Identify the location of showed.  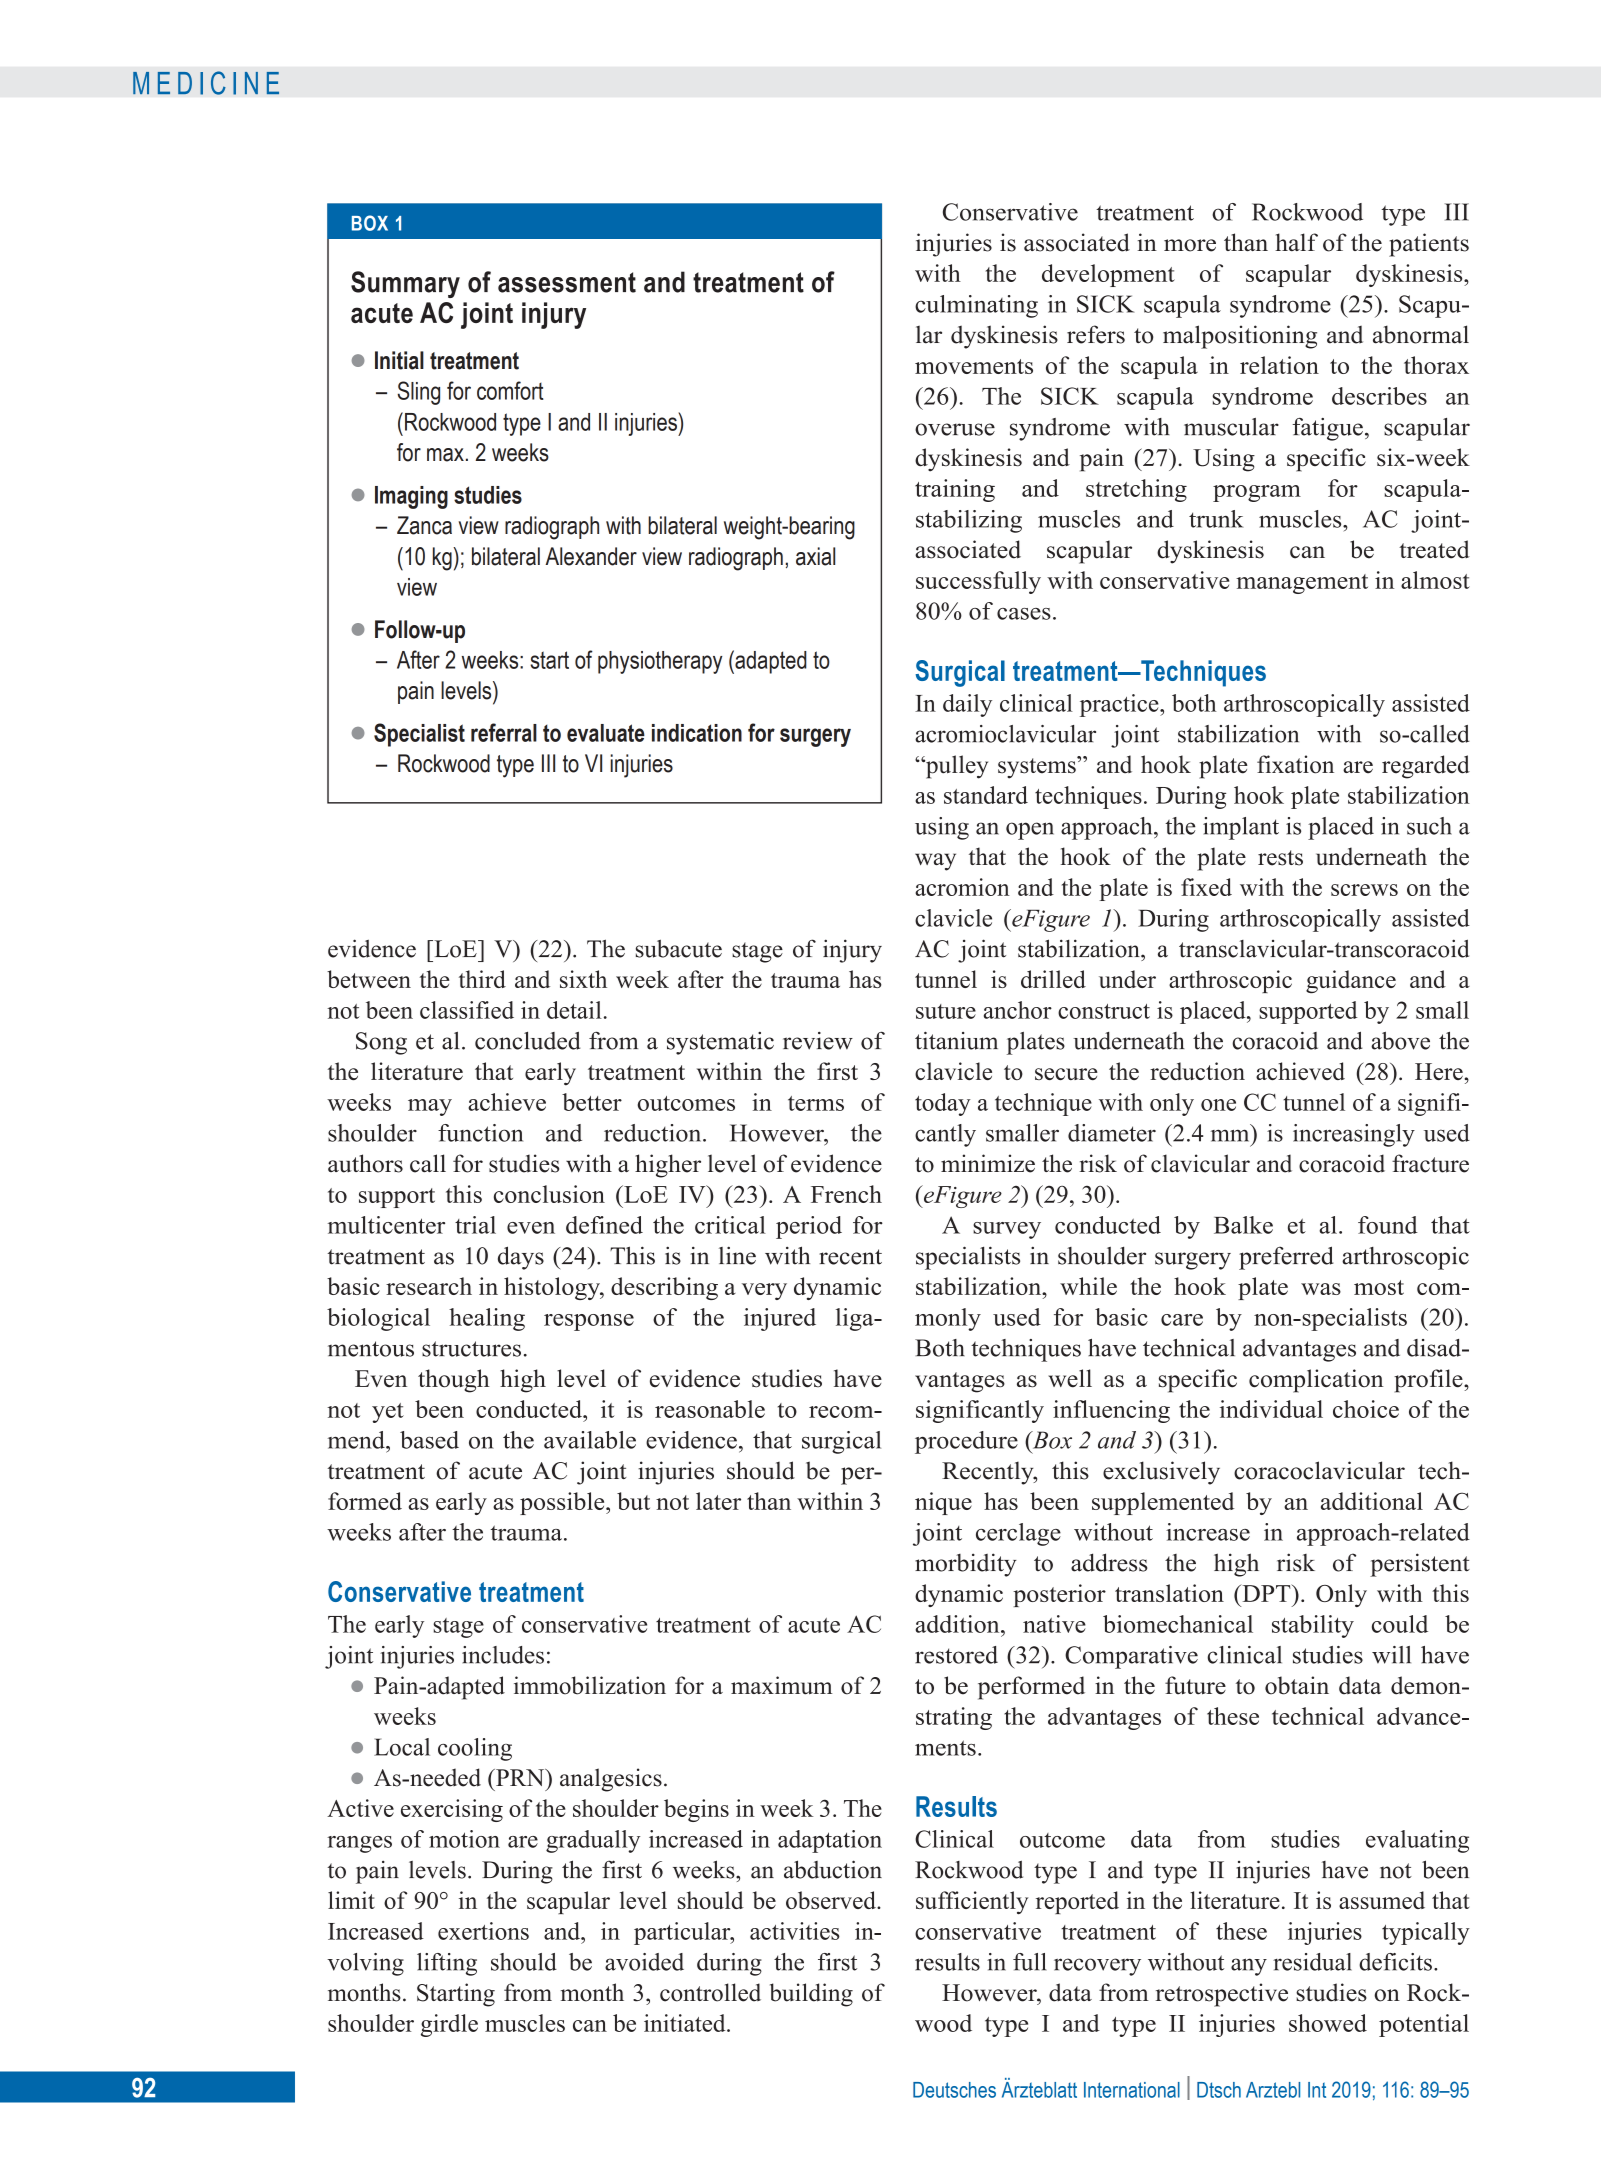
(1328, 2023).
